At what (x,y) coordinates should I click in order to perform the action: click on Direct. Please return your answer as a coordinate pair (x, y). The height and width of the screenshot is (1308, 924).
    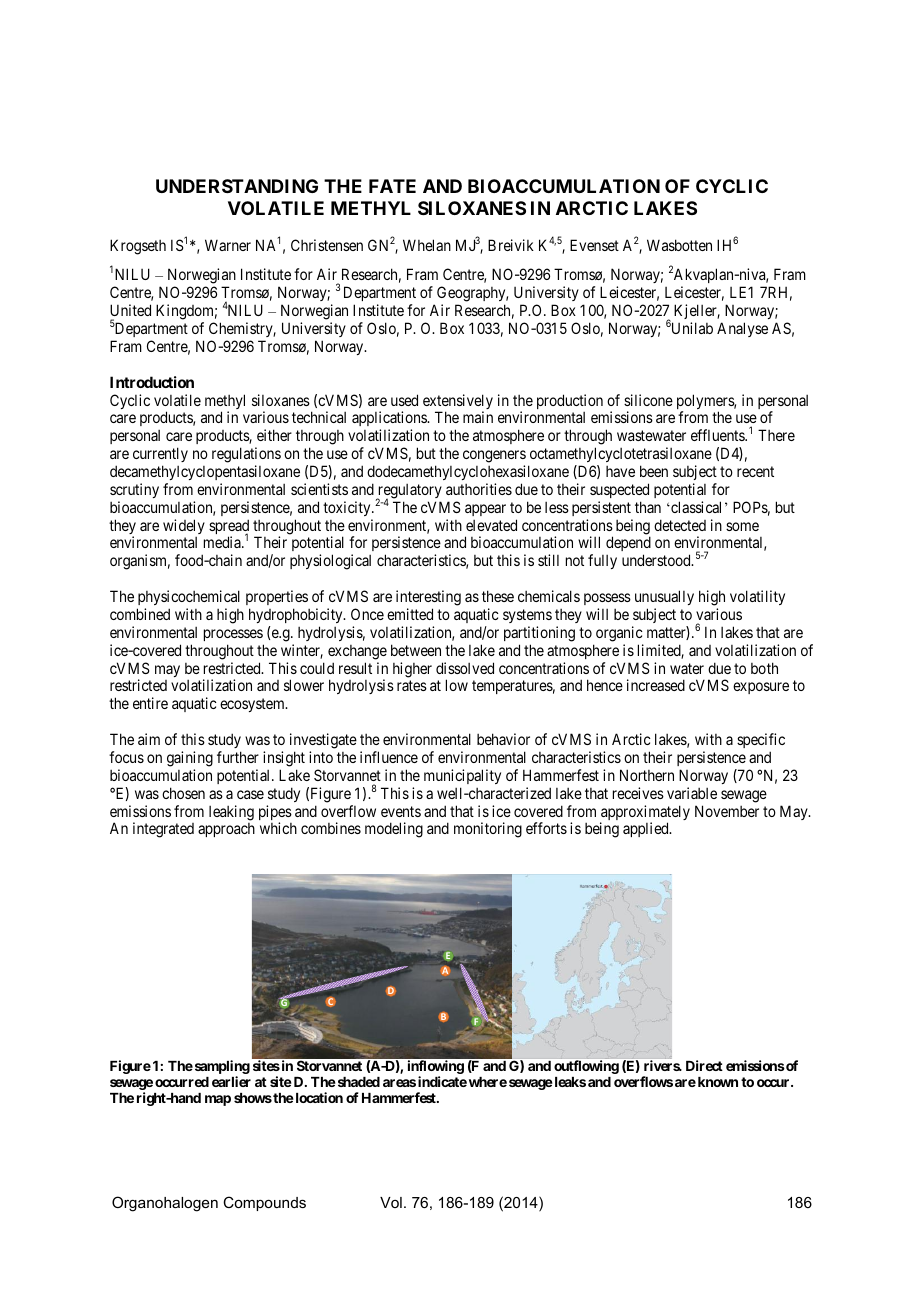
    Looking at the image, I should click on (704, 1065).
